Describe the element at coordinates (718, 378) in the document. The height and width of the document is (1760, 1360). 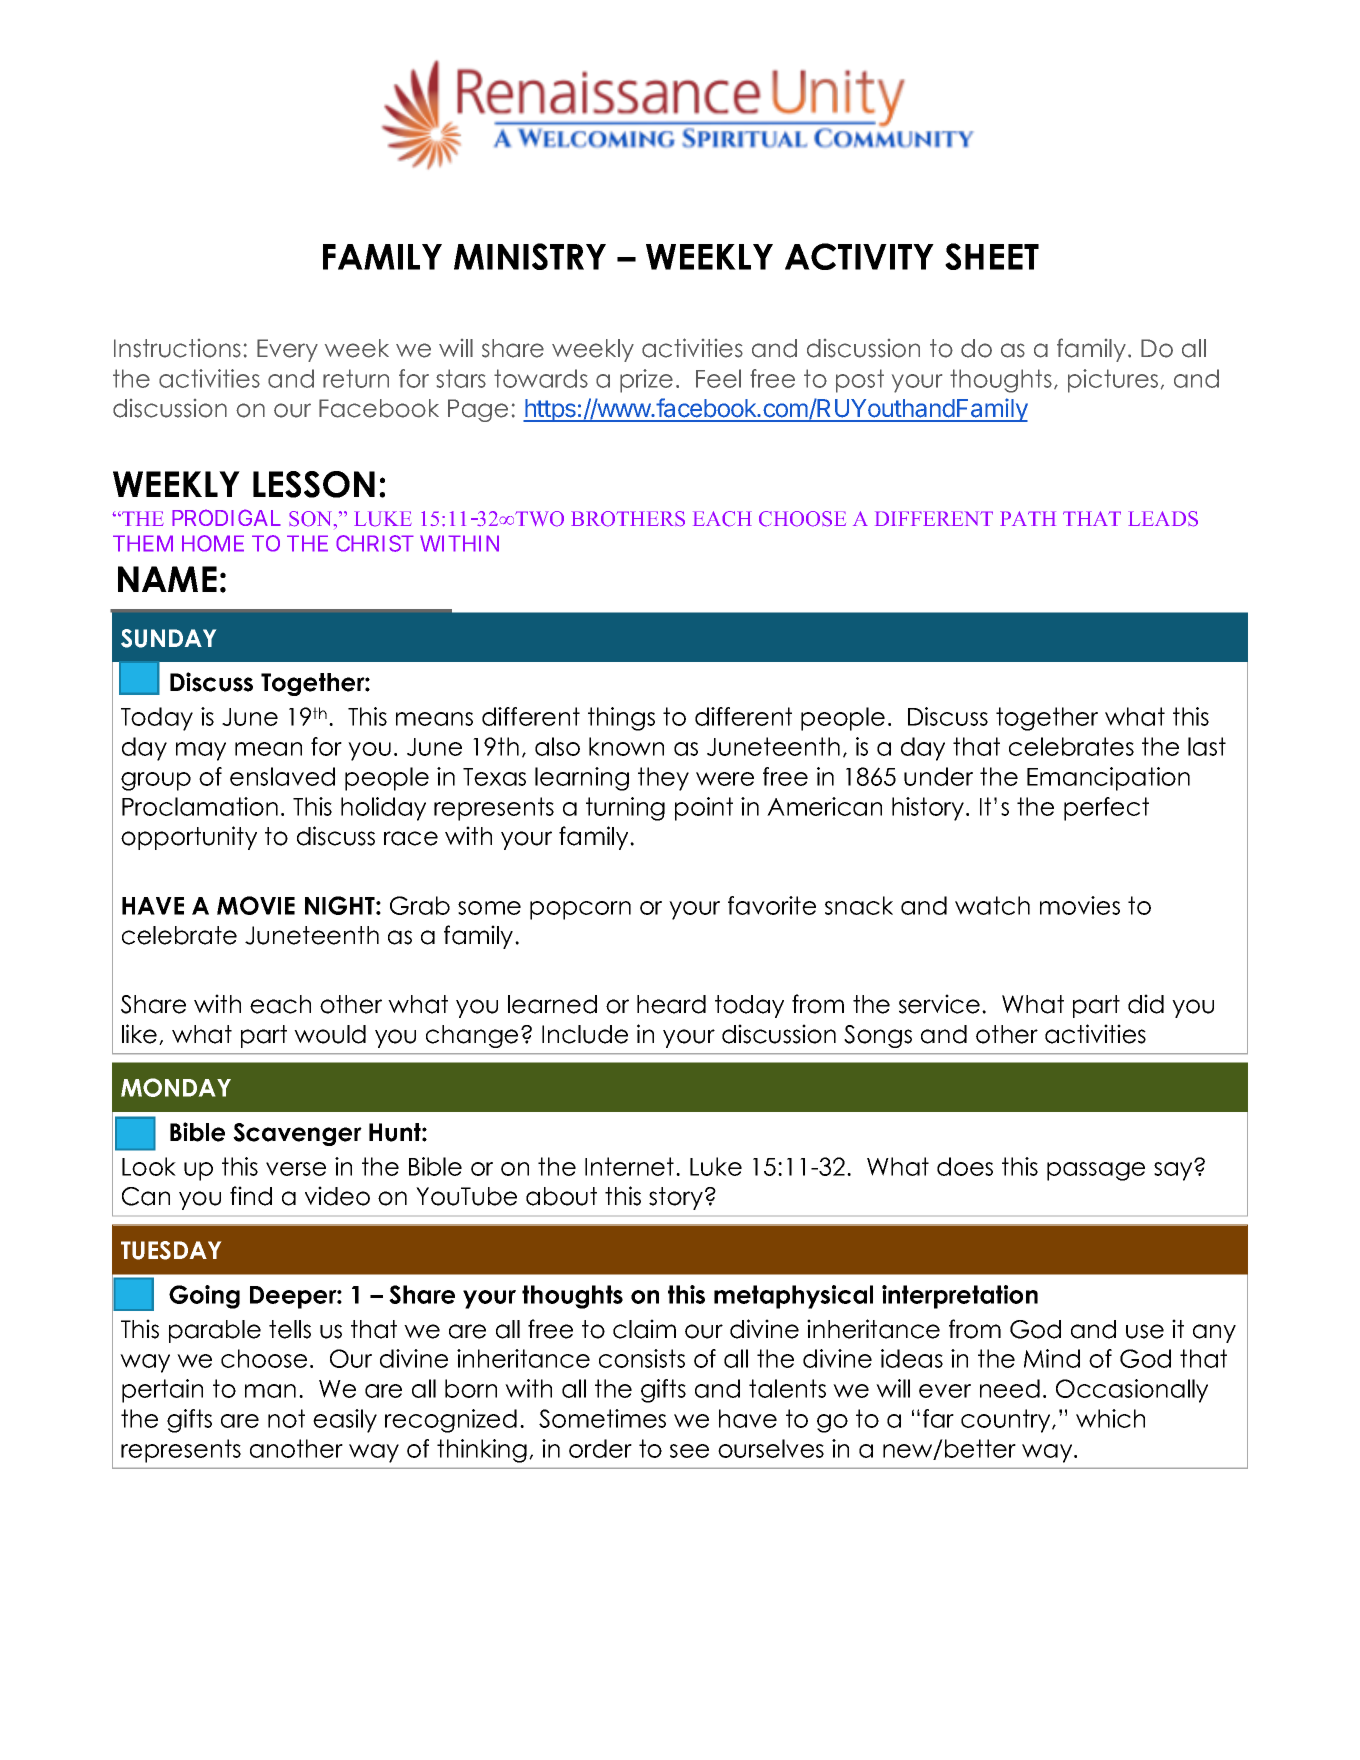
I see `Feel` at that location.
